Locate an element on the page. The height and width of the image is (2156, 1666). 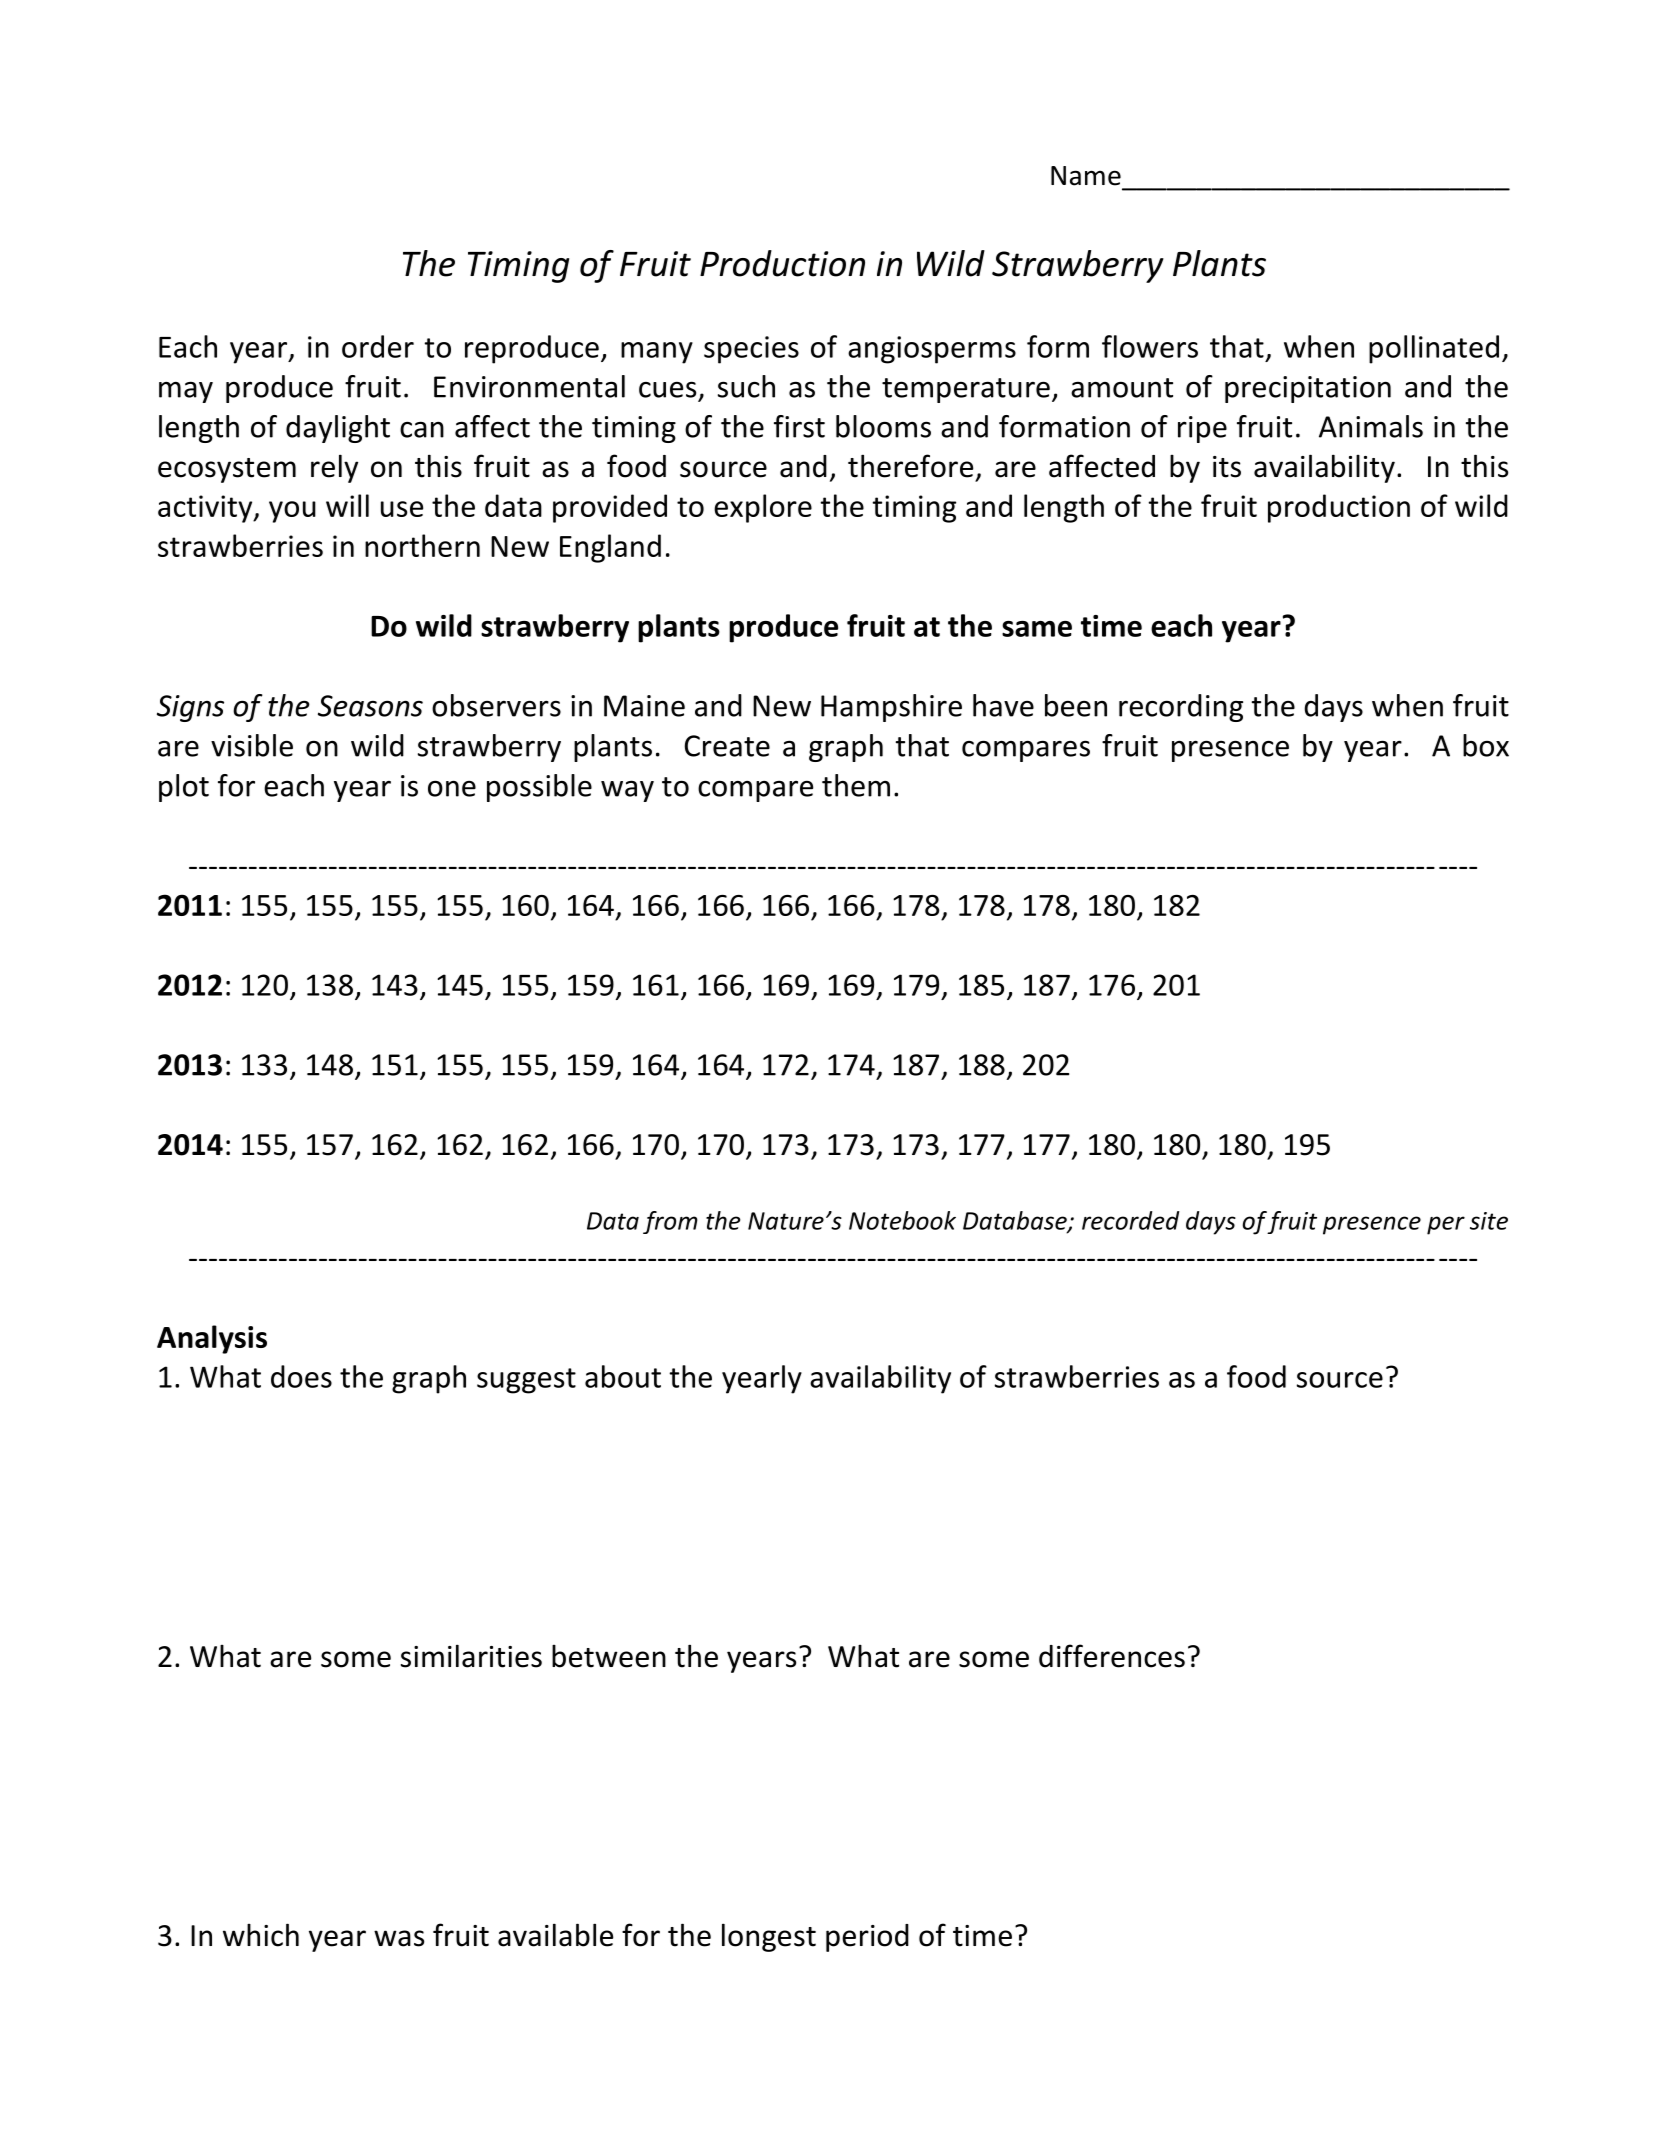
Analysis is located at coordinates (212, 1339).
